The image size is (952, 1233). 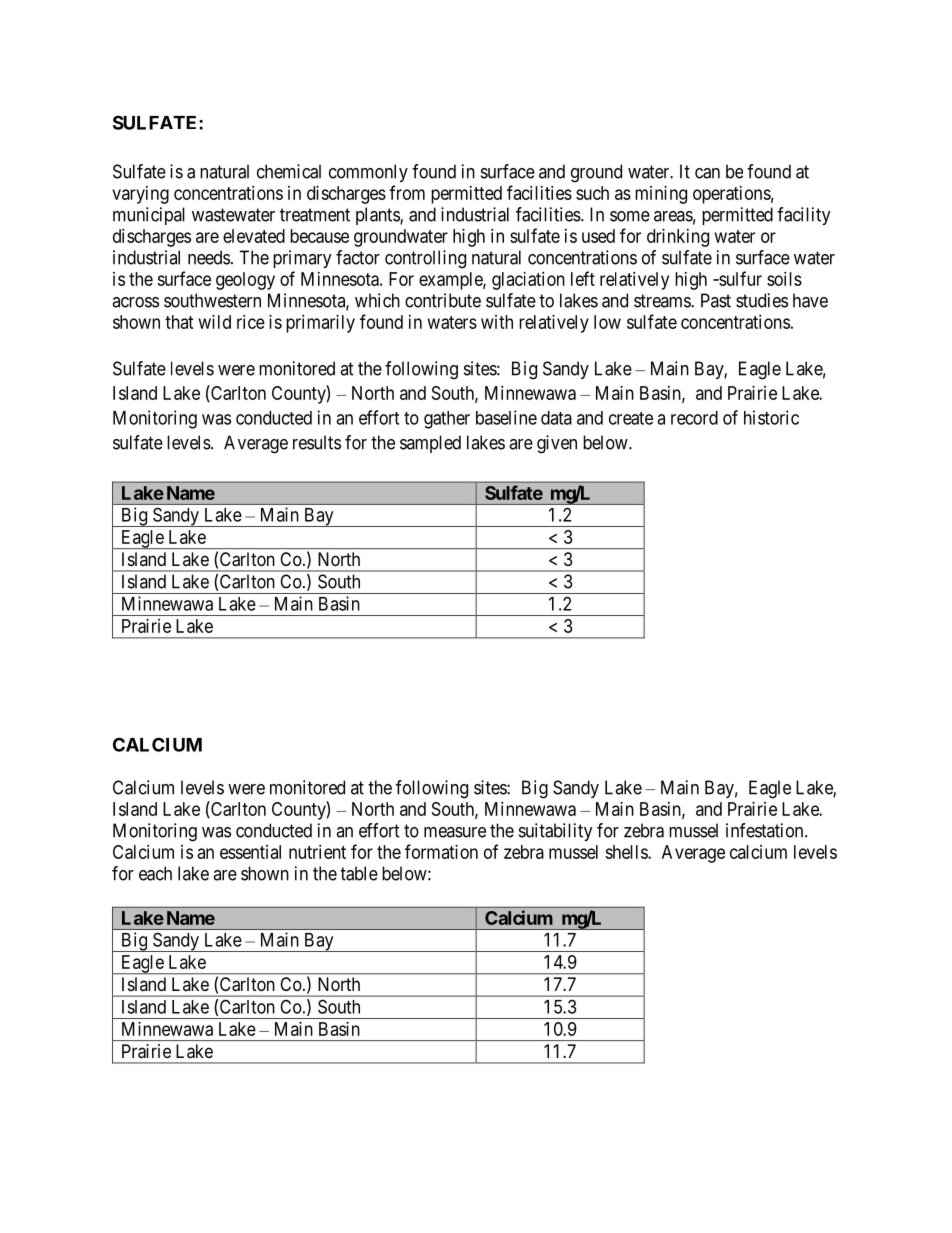 I want to click on from, so click(x=407, y=192).
